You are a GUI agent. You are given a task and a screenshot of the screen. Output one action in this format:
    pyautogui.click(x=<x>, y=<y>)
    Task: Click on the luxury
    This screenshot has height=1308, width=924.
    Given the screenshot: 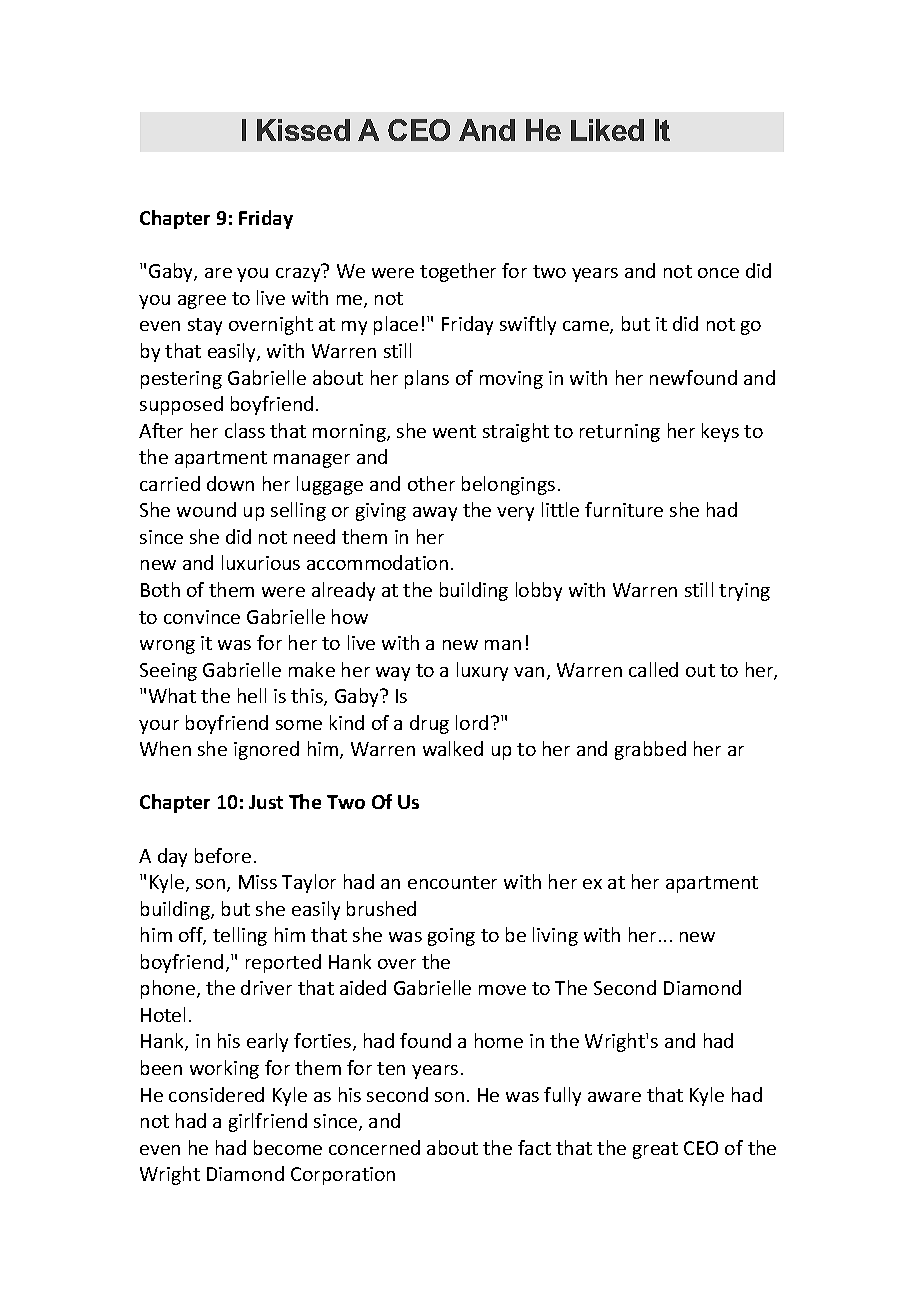 What is the action you would take?
    pyautogui.click(x=482, y=671)
